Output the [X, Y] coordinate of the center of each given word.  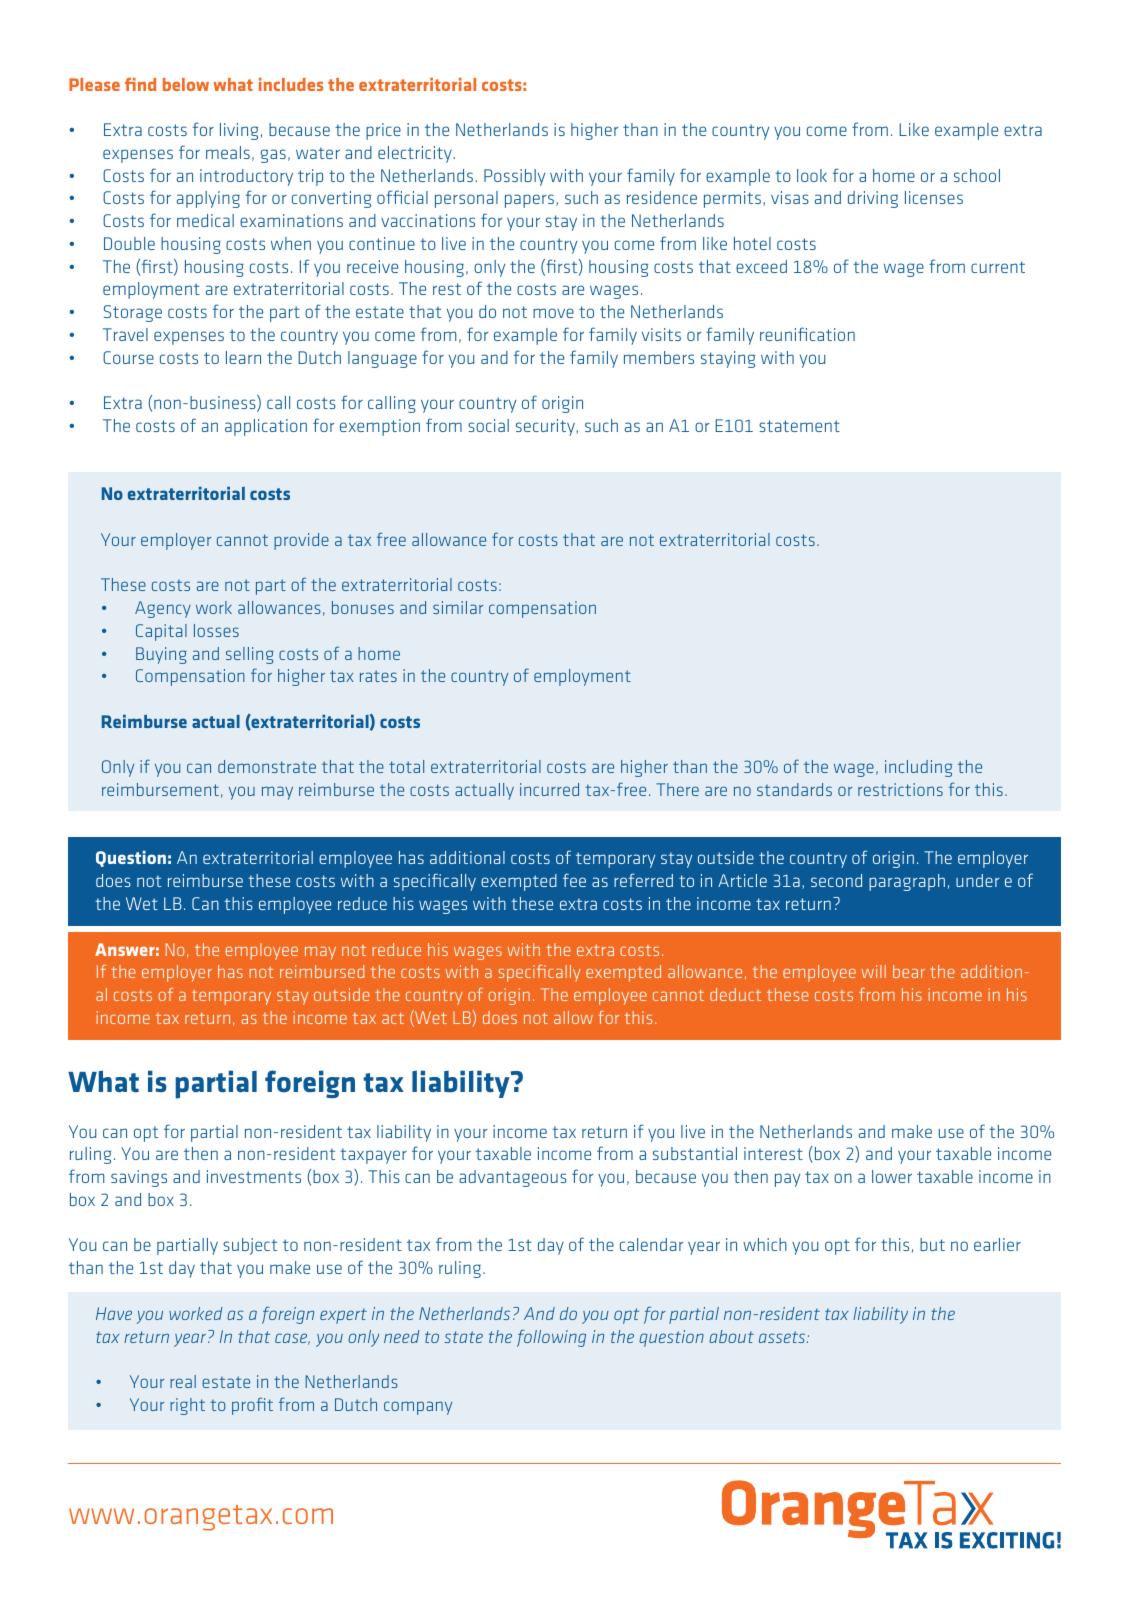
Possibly [514, 177]
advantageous [513, 1178]
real [183, 1381]
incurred [549, 789]
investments [254, 1176]
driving [873, 199]
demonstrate [267, 766]
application [266, 427]
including [918, 768]
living [239, 131]
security [546, 427]
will [874, 971]
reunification [807, 334]
